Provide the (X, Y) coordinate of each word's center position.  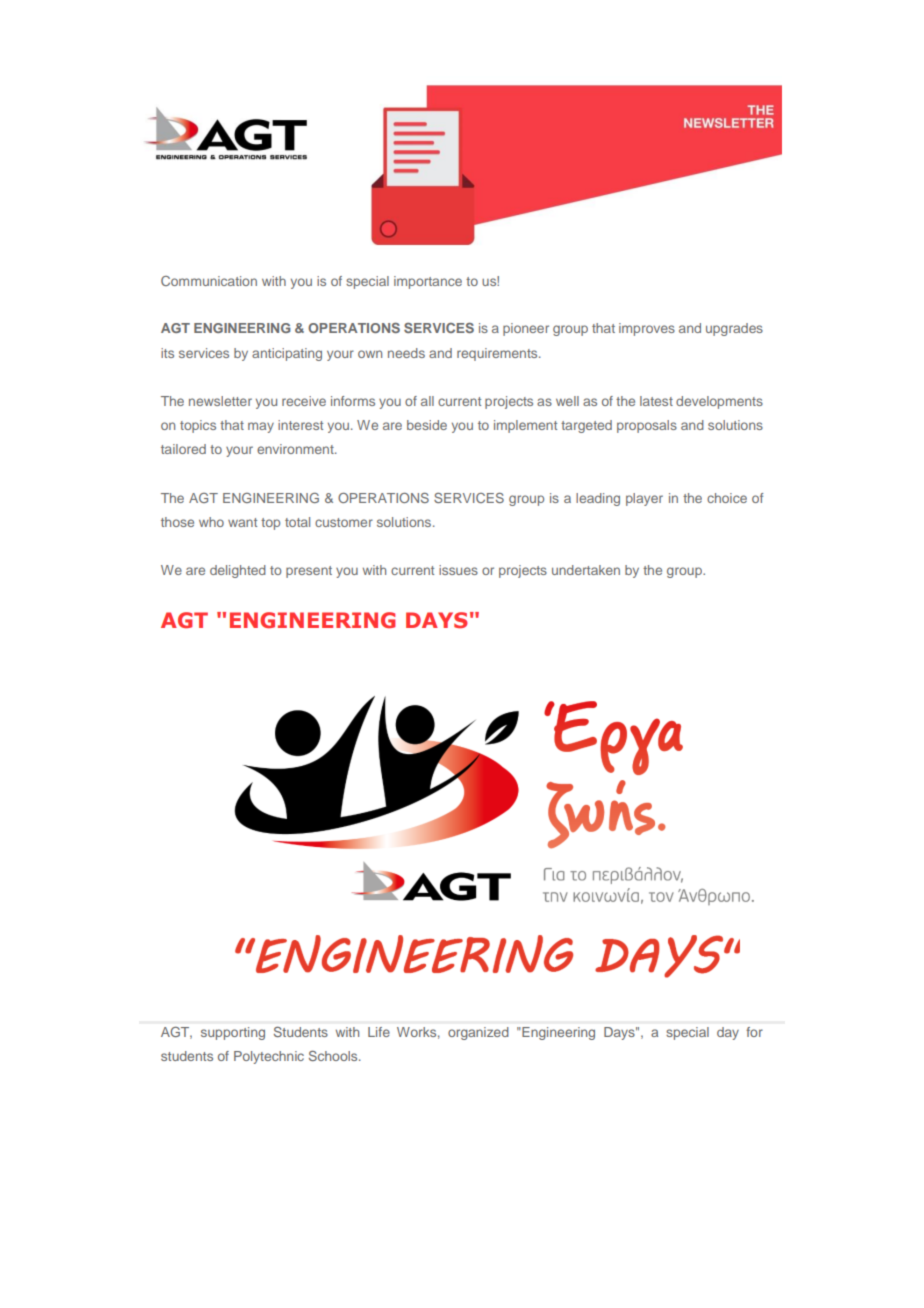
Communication (209, 281)
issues (458, 570)
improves (647, 329)
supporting (233, 1033)
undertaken (586, 570)
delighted (238, 571)
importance (428, 282)
